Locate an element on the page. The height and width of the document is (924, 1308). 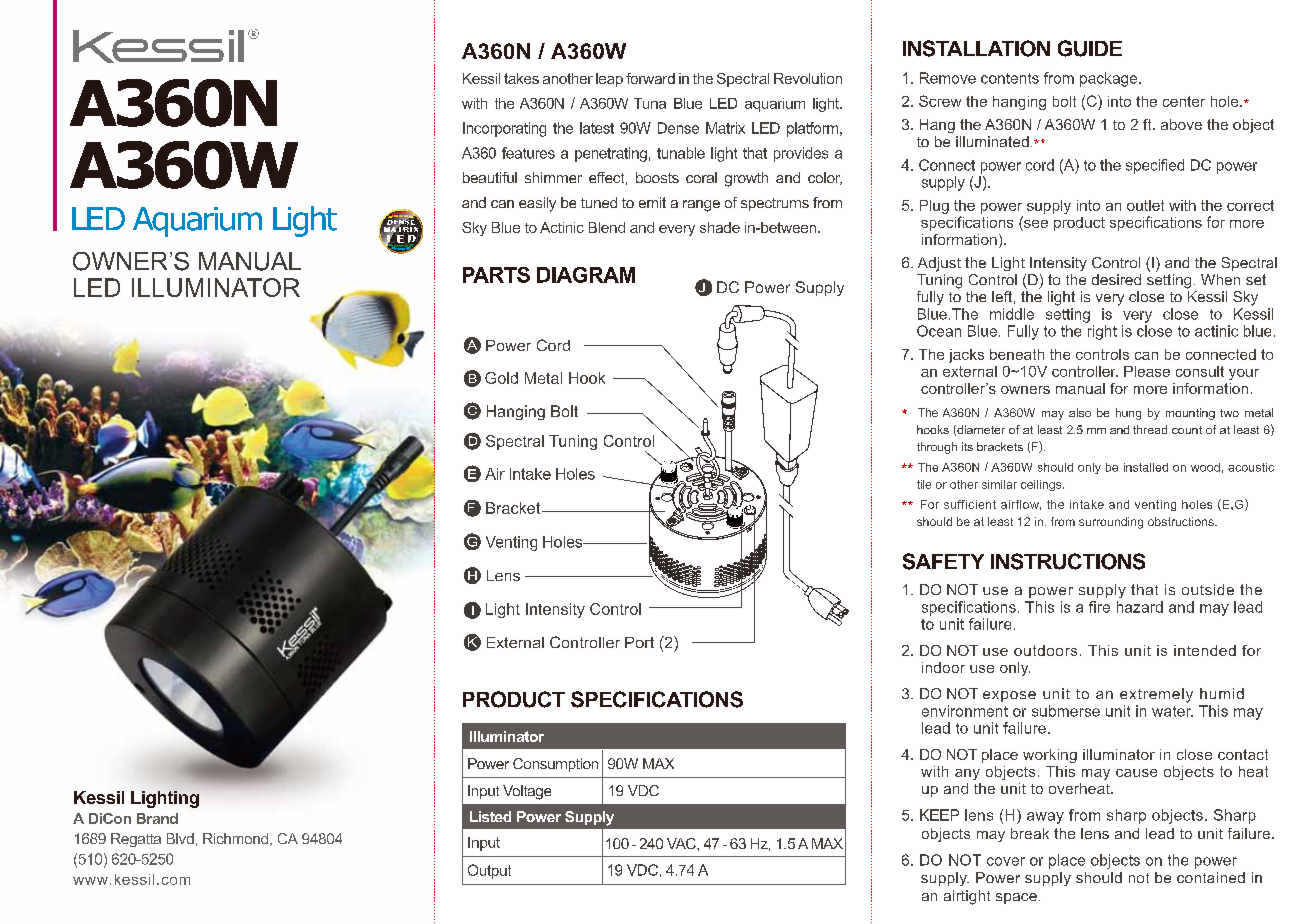
takes is located at coordinates (521, 78).
